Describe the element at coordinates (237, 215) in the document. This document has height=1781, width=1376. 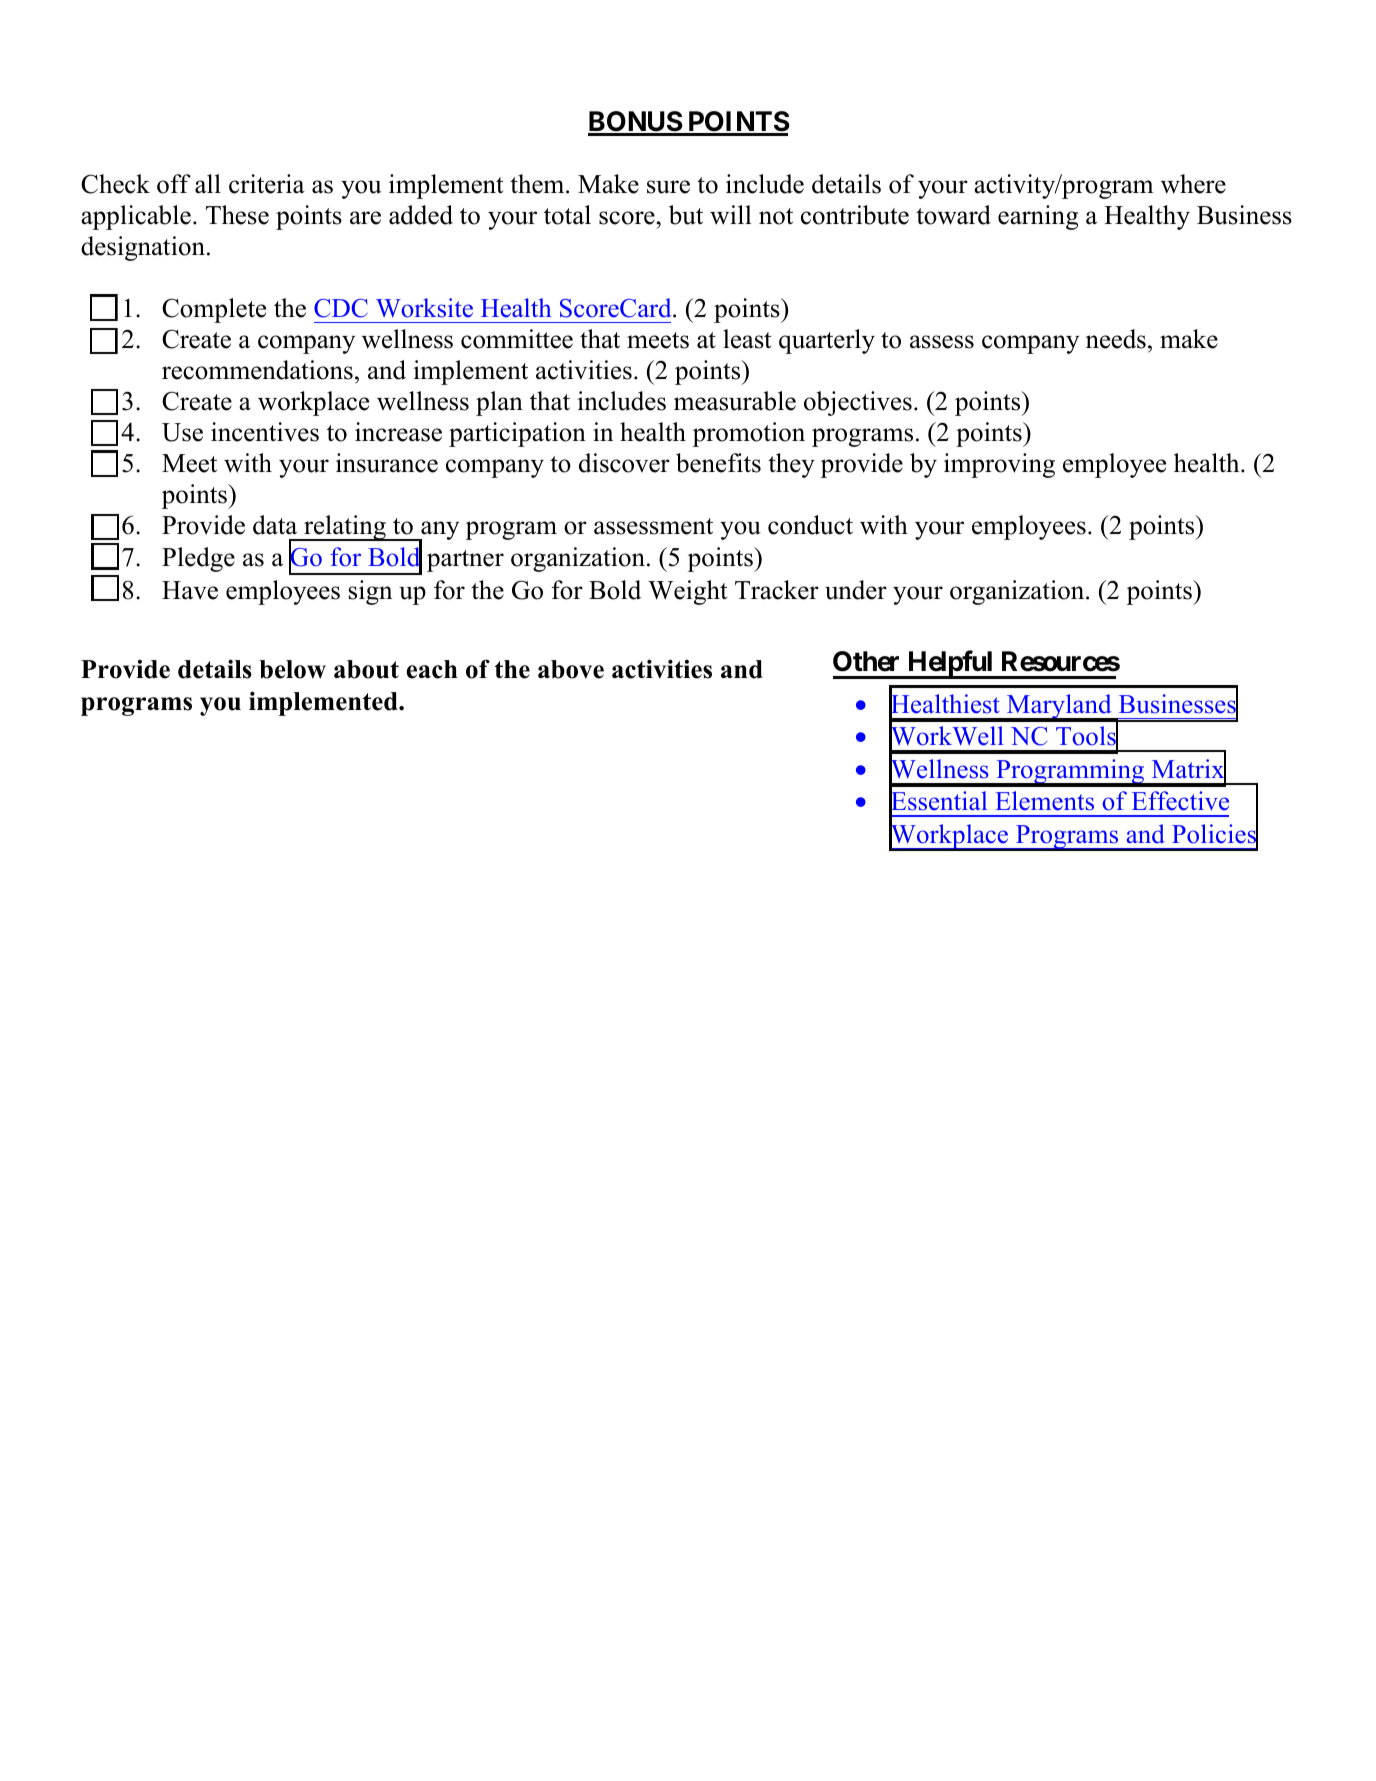
I see `These` at that location.
